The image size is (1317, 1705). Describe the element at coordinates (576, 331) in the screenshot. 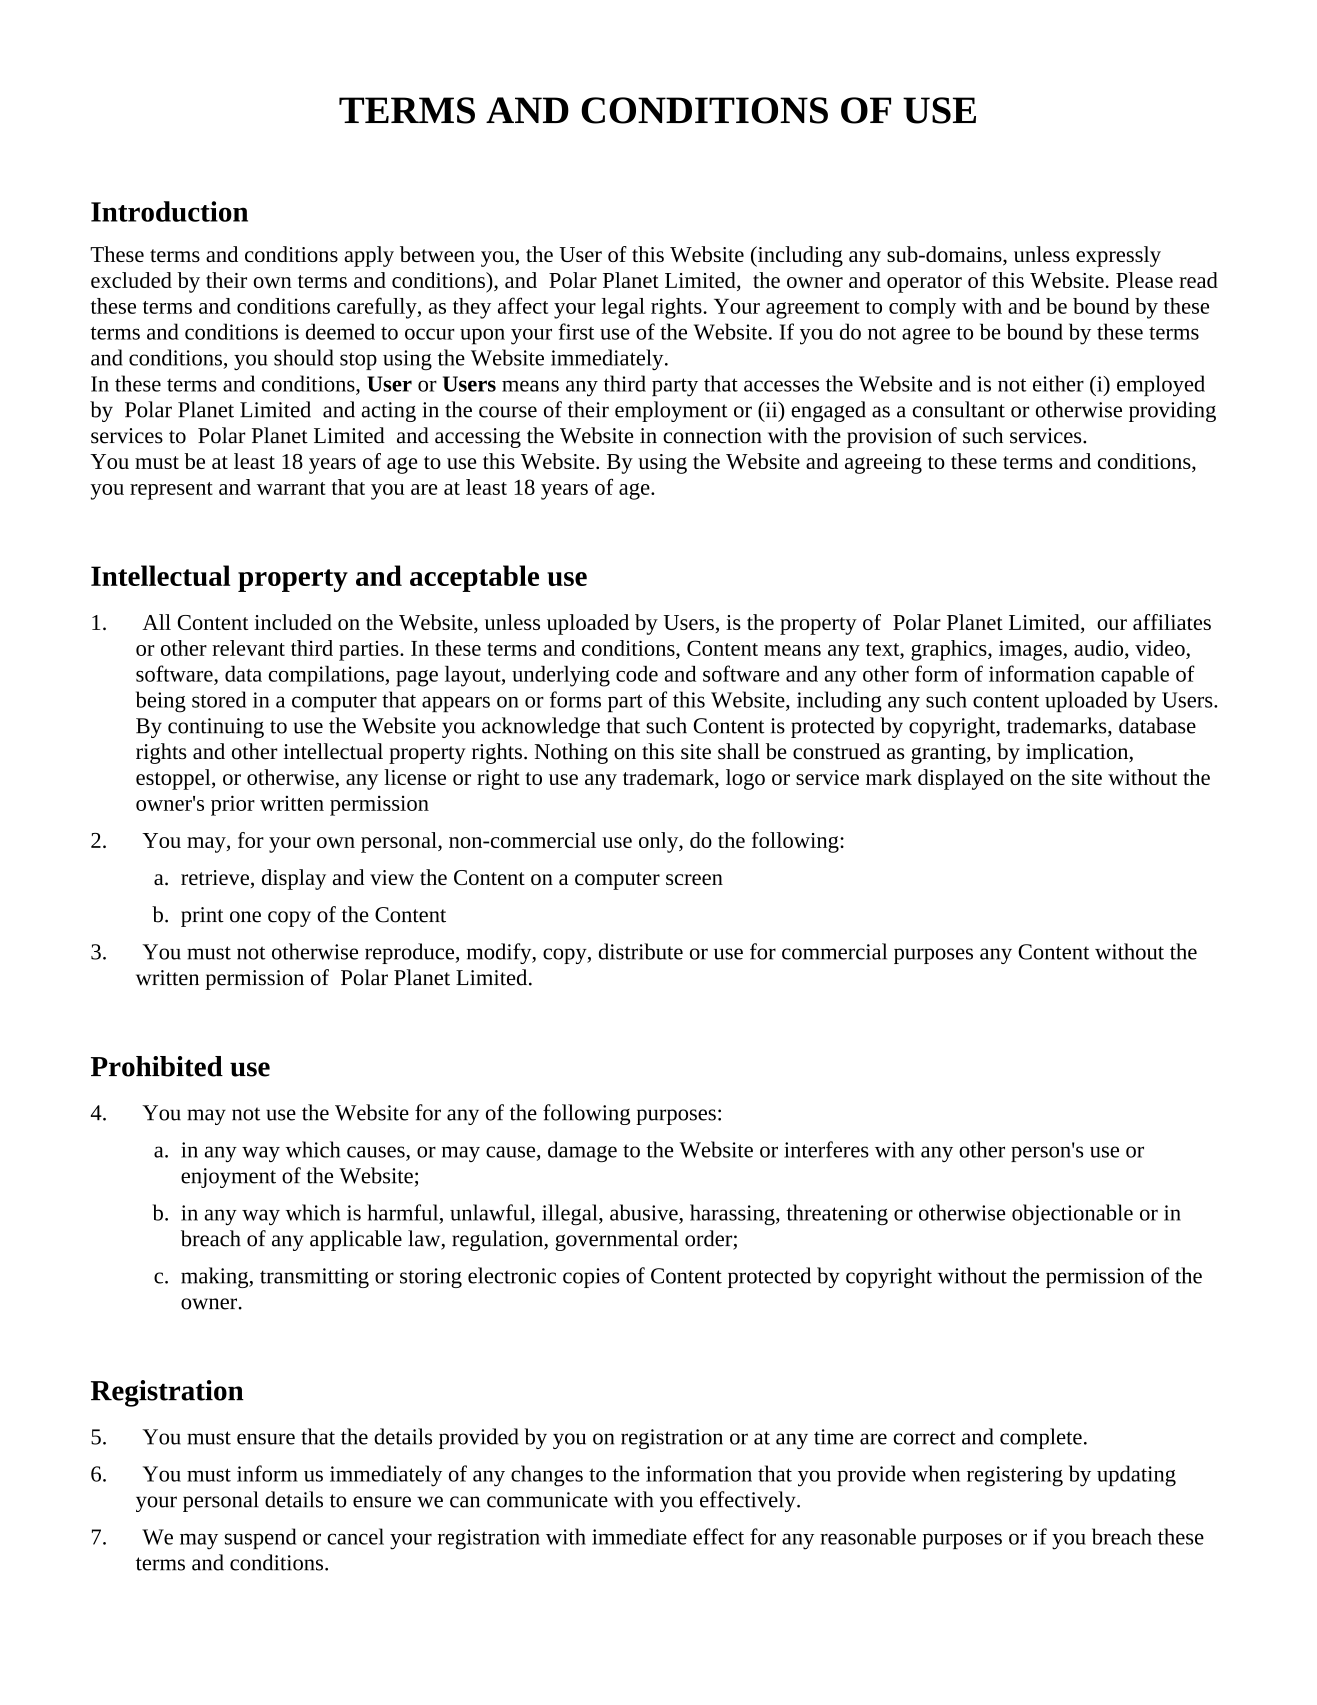

I see `first` at that location.
